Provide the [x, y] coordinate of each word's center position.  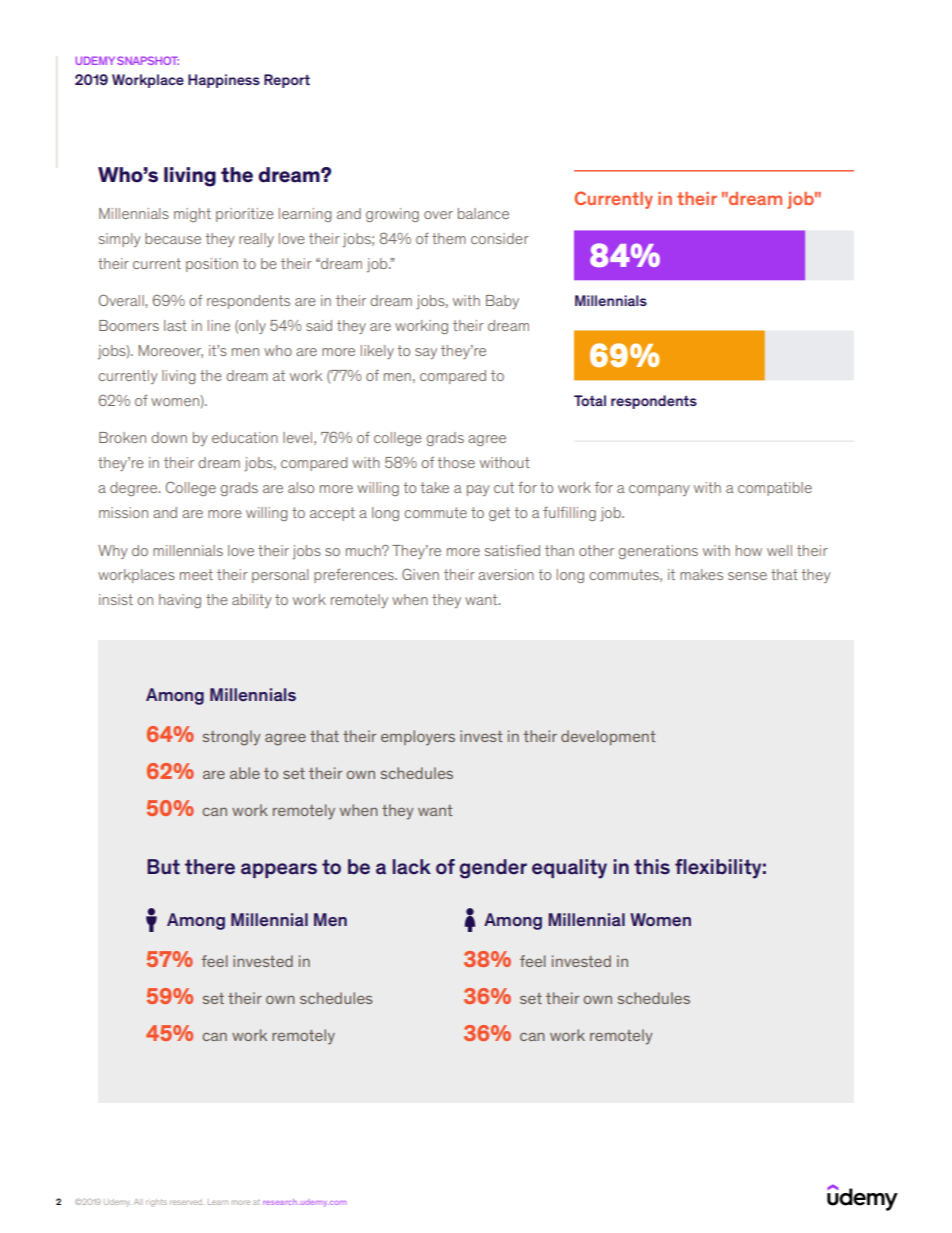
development [608, 737]
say [426, 353]
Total [590, 400]
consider [500, 238]
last [175, 325]
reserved [187, 1202]
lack [412, 867]
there [210, 867]
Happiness [224, 81]
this [652, 867]
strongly [231, 738]
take [434, 487]
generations [658, 552]
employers [418, 738]
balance [483, 213]
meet [196, 574]
